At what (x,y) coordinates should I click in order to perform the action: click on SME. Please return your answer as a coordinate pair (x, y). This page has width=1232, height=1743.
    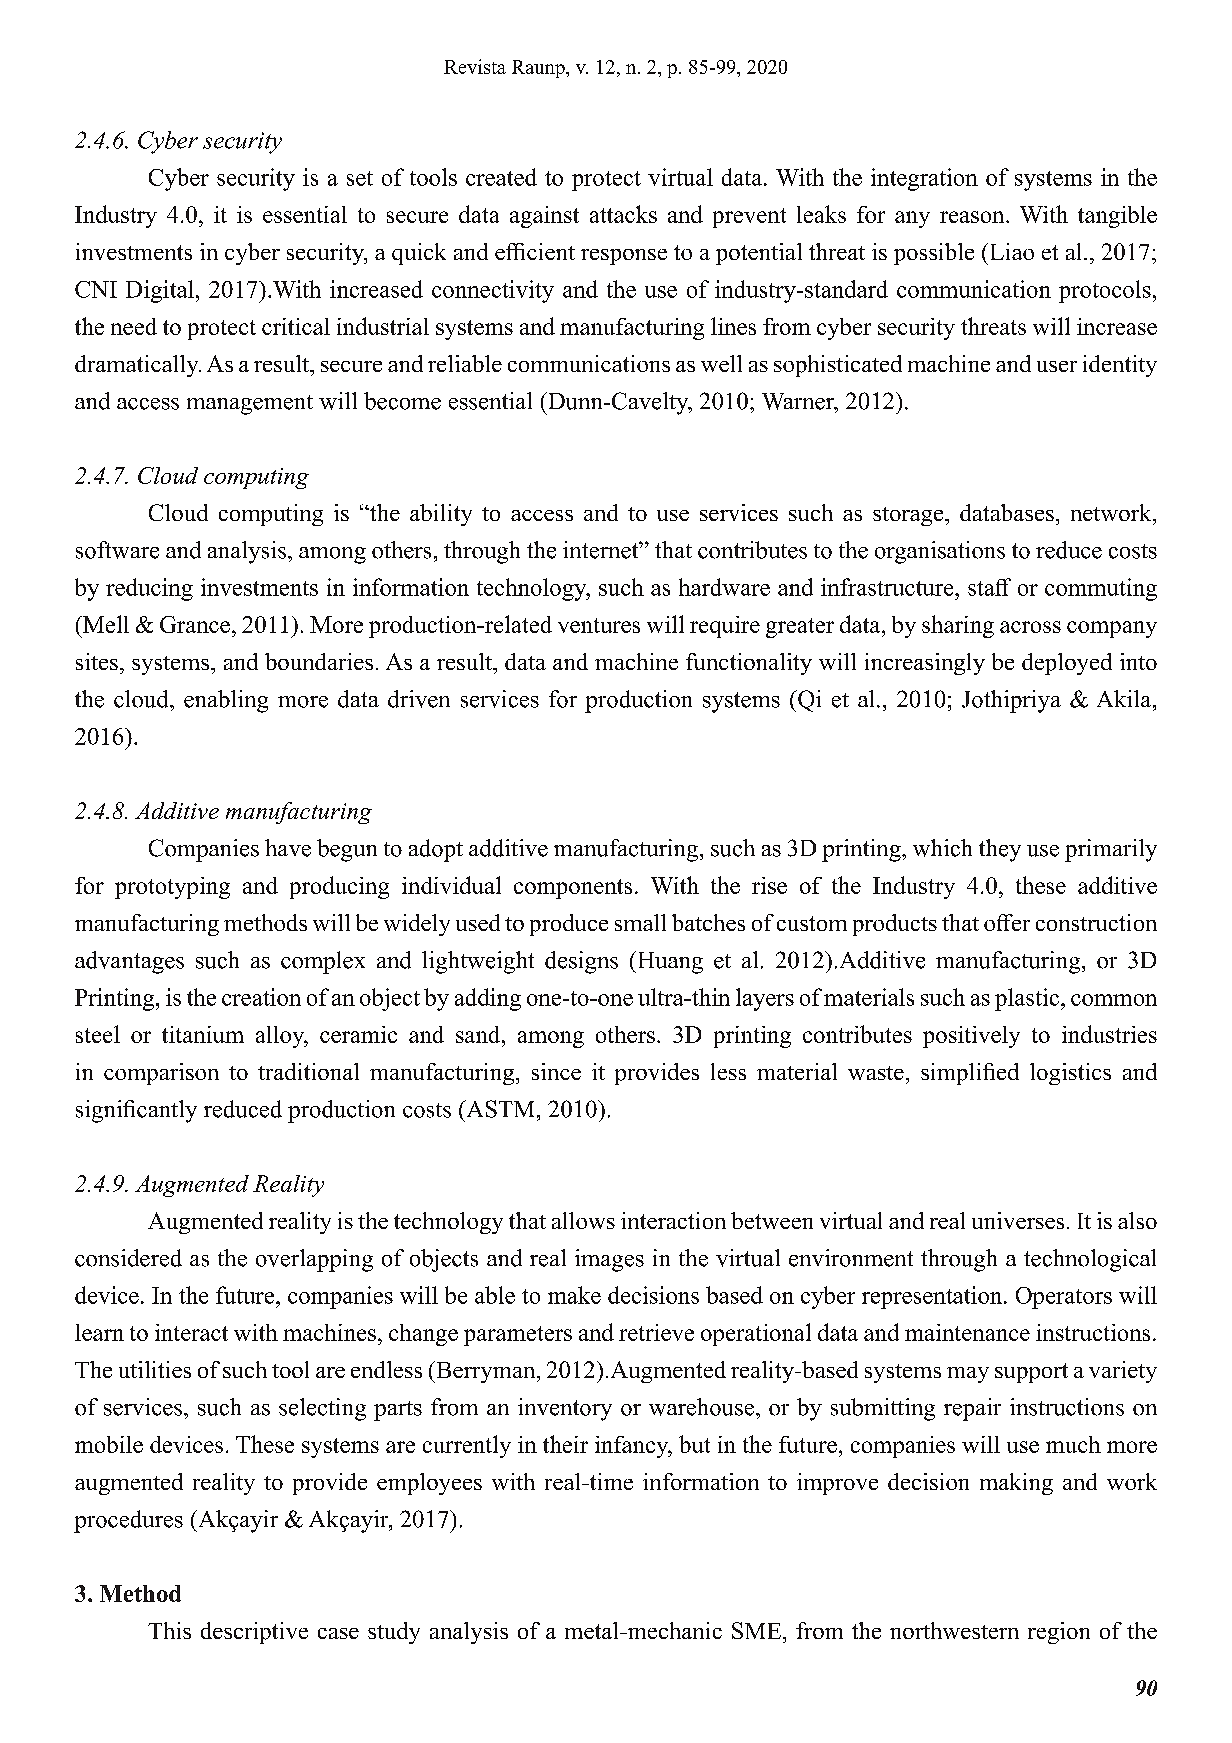
    Looking at the image, I should click on (756, 1630).
